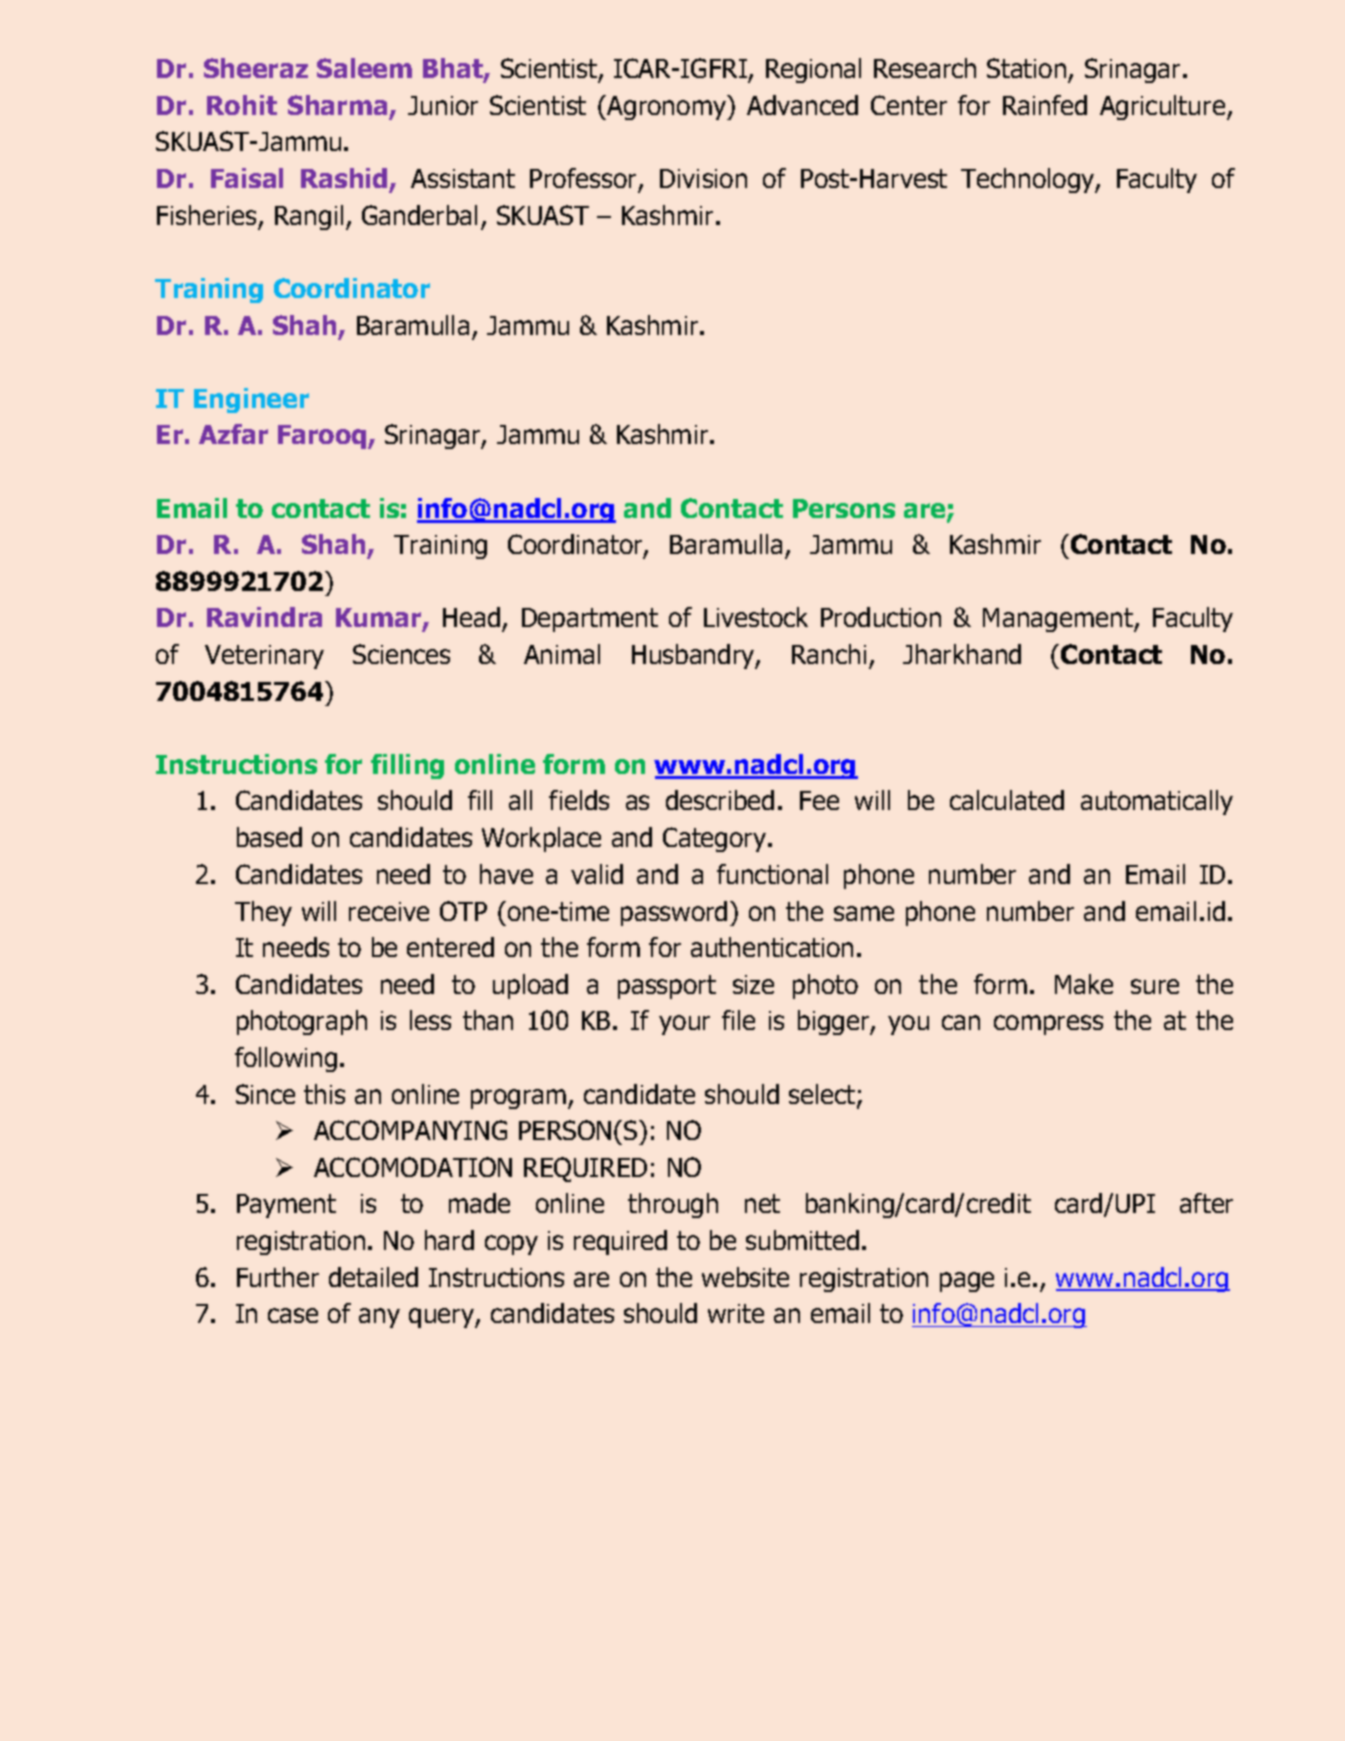 The image size is (1345, 1741). I want to click on Advanced, so click(802, 105).
